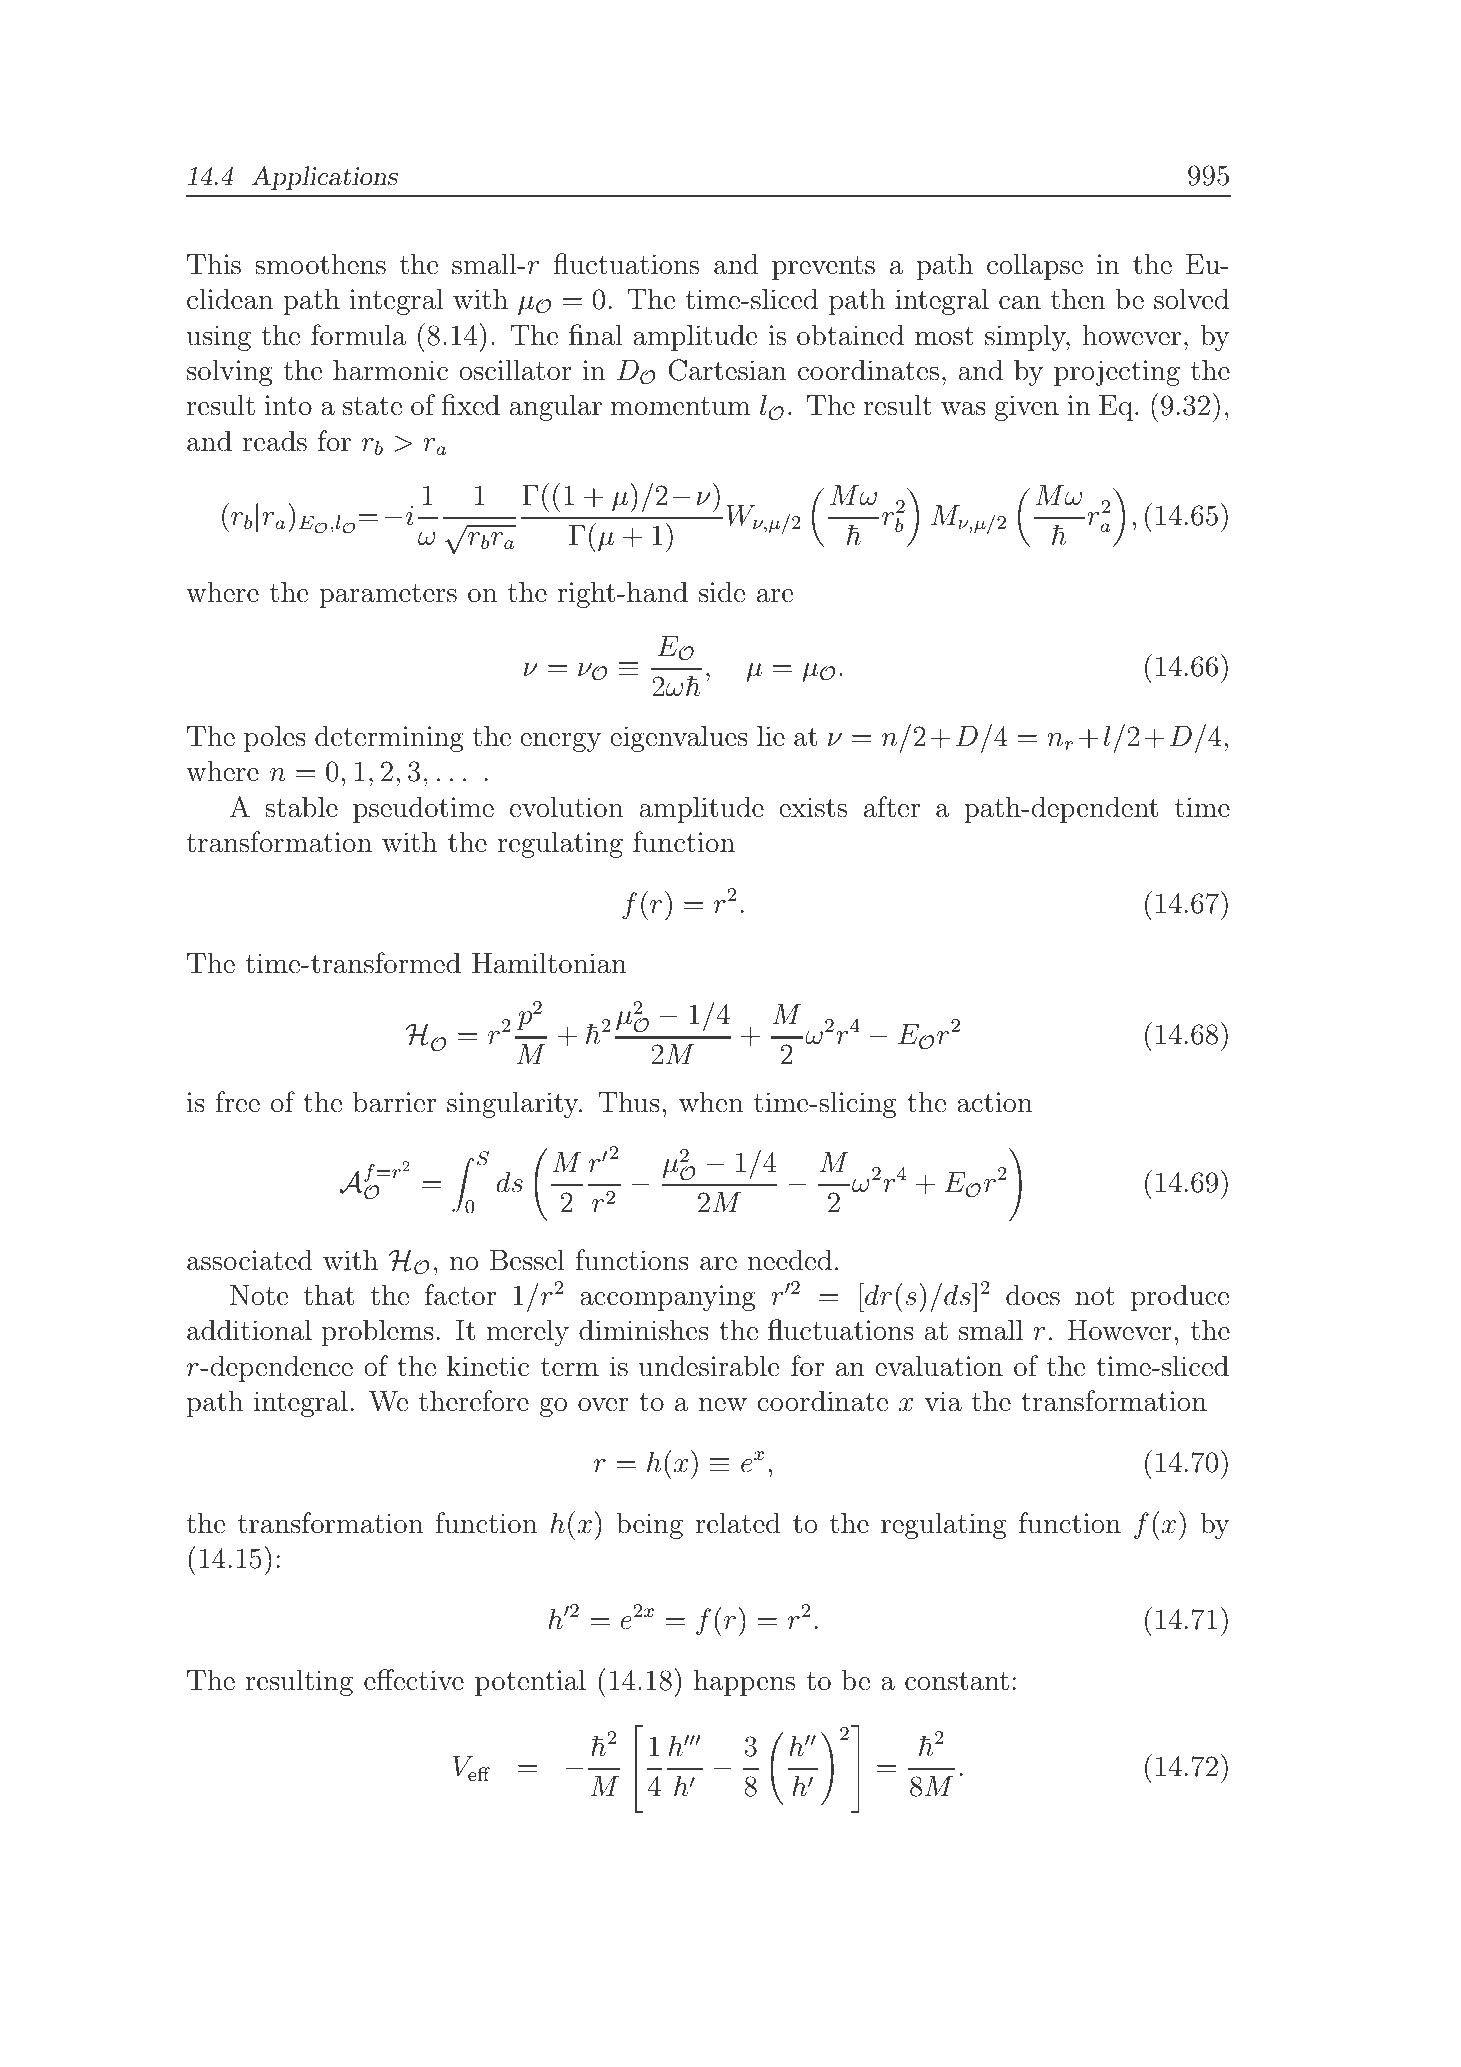 This page has width=1461, height=2067. What do you see at coordinates (668, 1298) in the page?
I see `accompanying` at bounding box center [668, 1298].
